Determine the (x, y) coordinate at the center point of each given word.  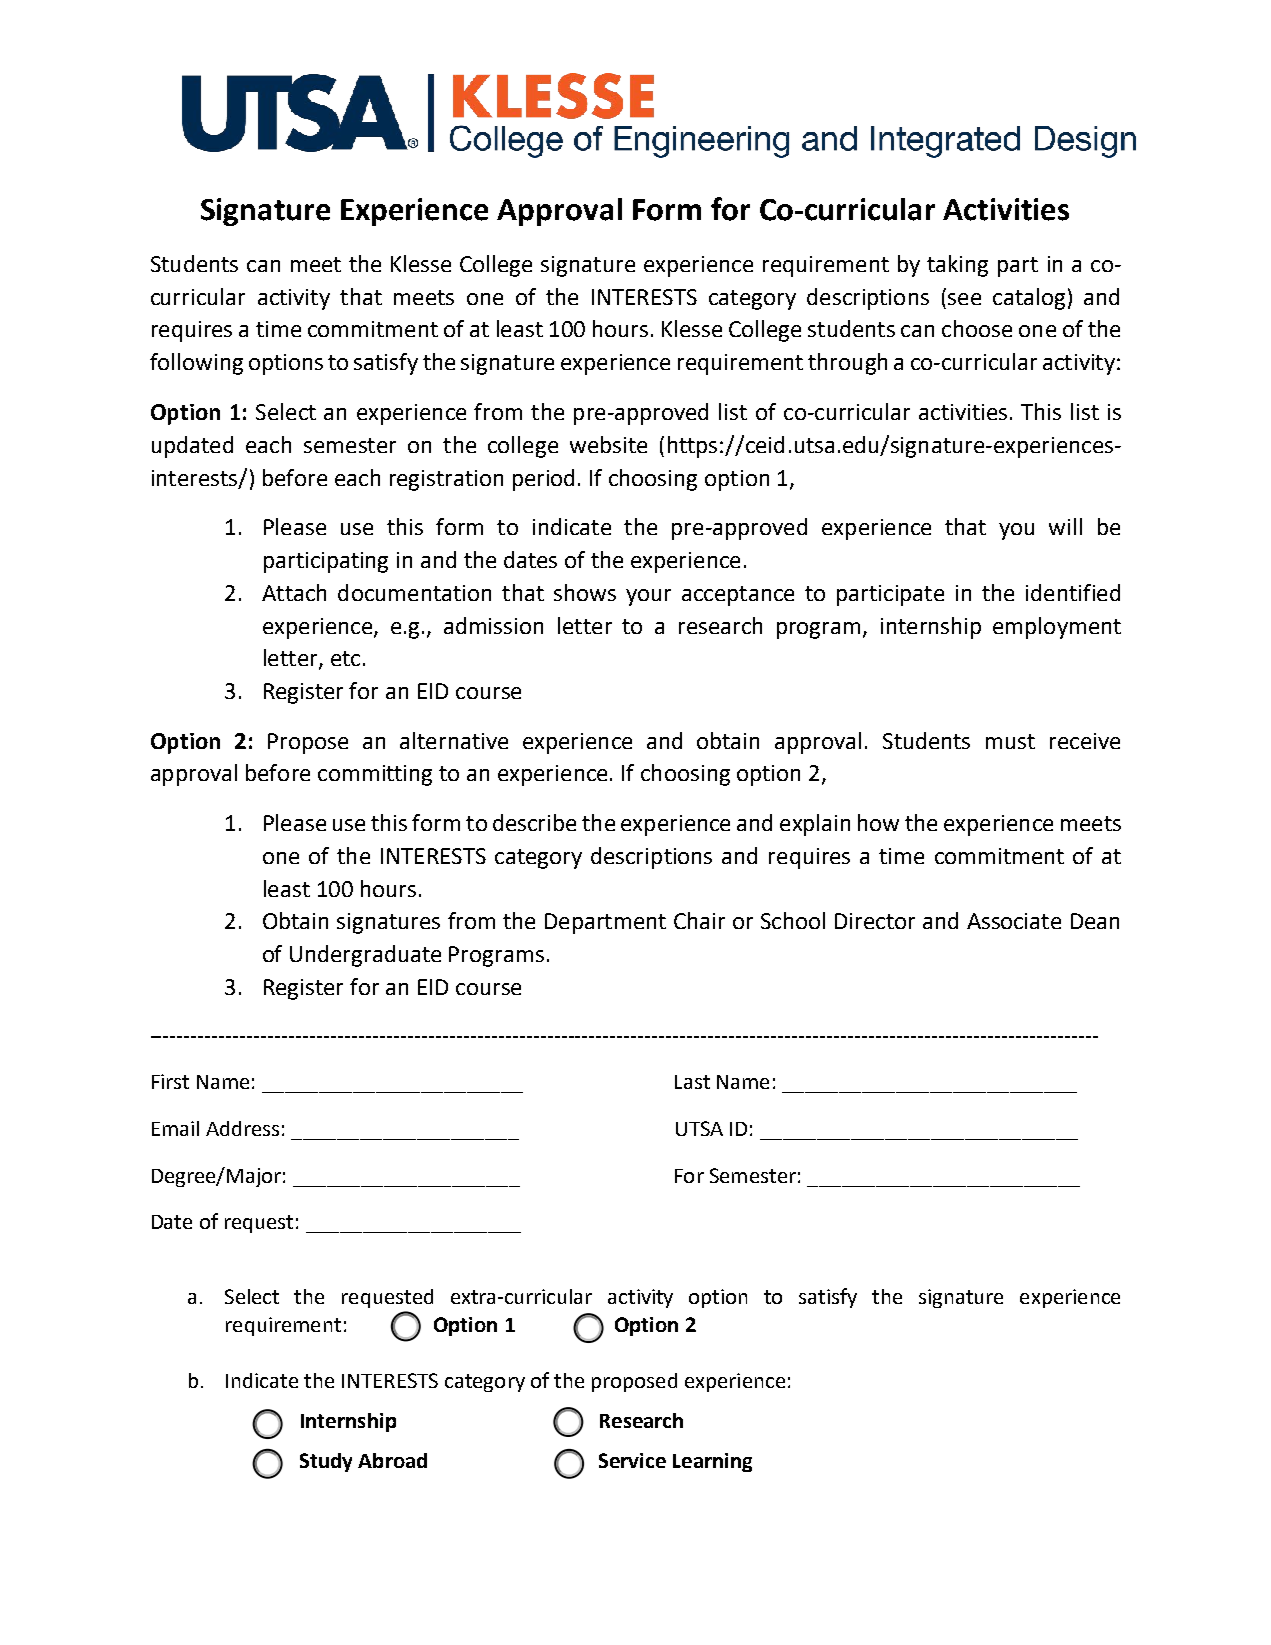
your (648, 597)
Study (326, 1462)
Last (692, 1082)
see (964, 299)
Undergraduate (365, 956)
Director (875, 921)
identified (1073, 592)
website (608, 444)
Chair (699, 920)
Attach (294, 592)
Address (242, 1128)
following (196, 364)
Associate (1014, 921)
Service (632, 1460)
